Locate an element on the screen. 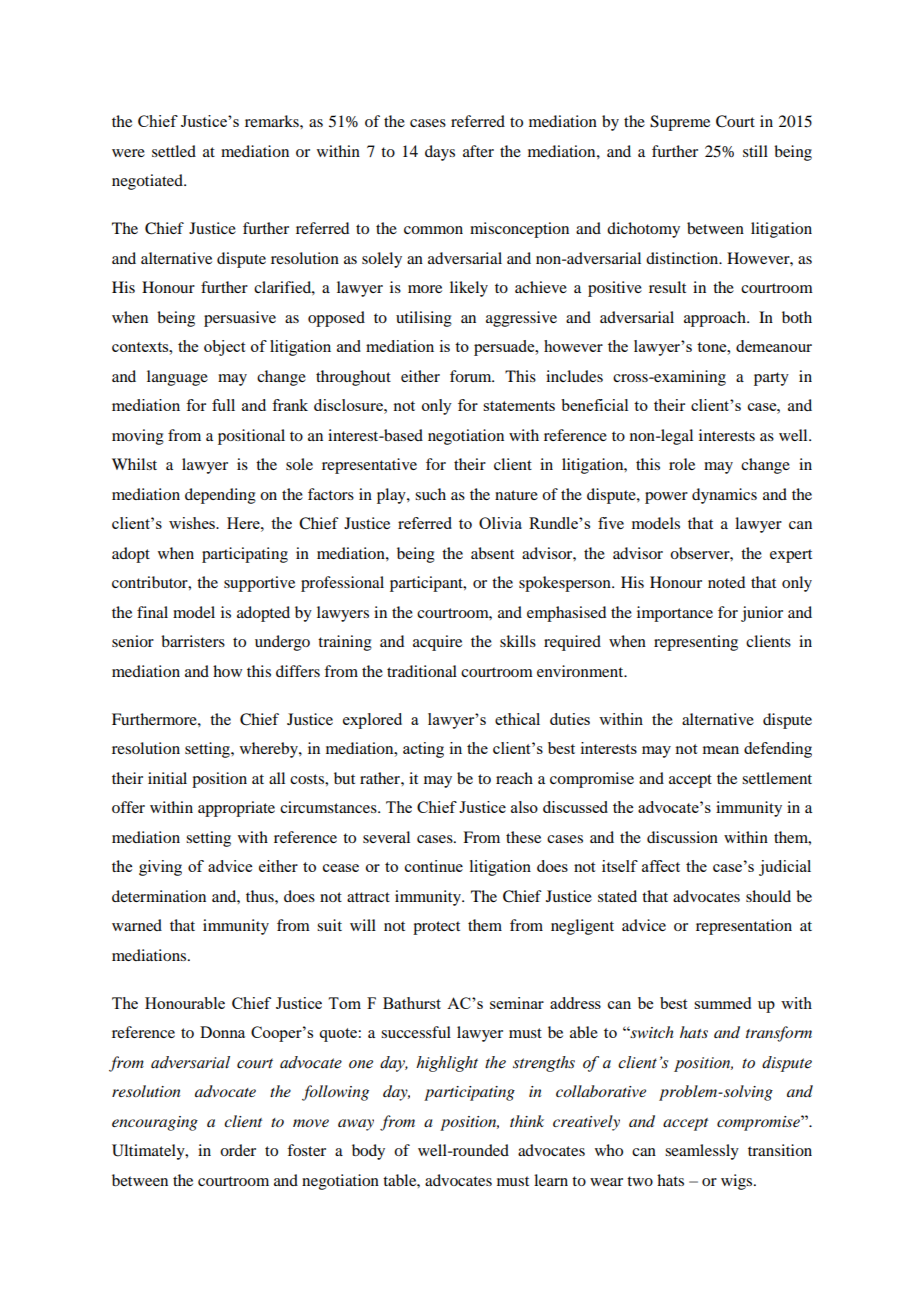 This screenshot has width=924, height=1308. representing is located at coordinates (696, 643).
